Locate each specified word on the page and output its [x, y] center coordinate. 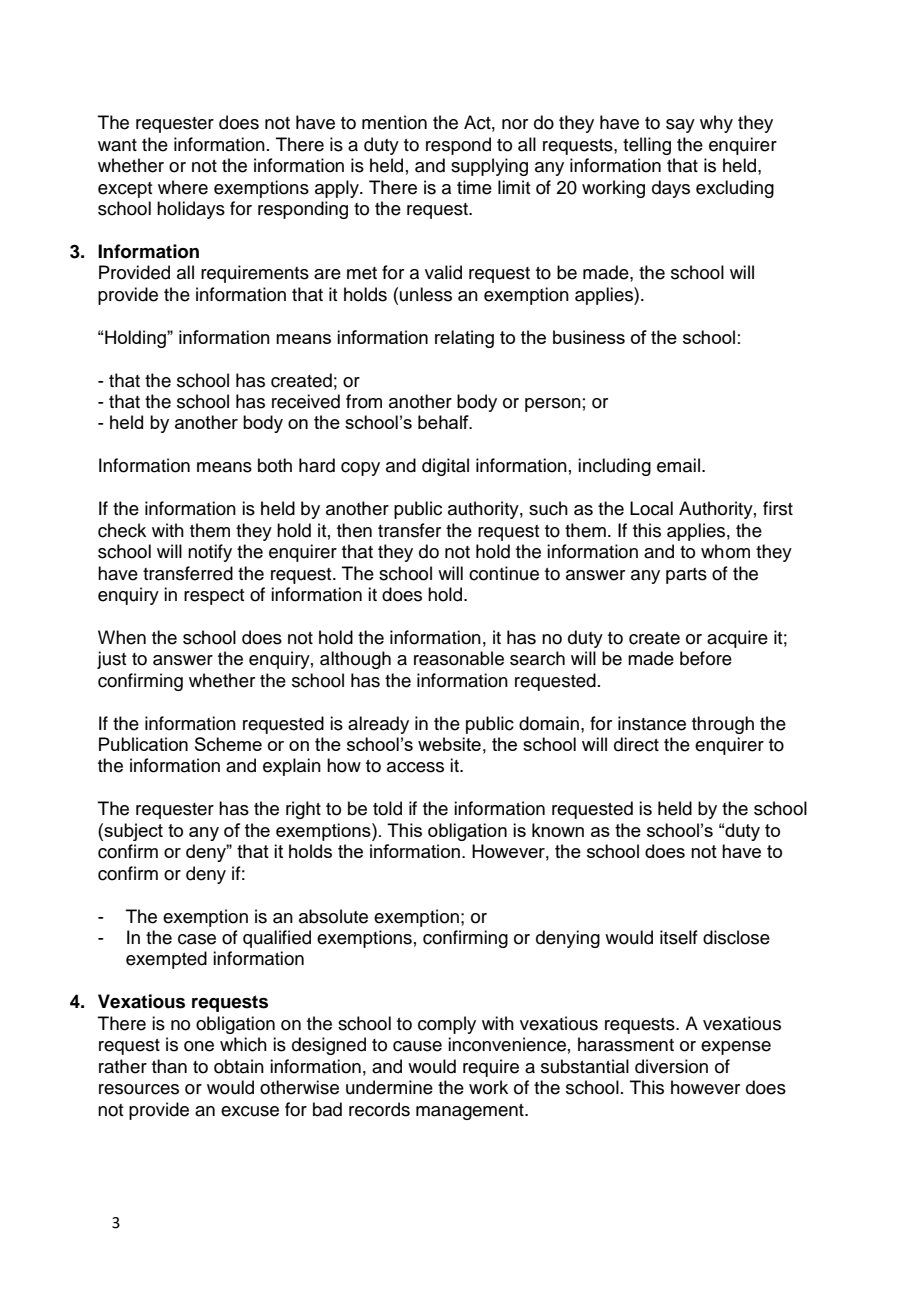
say [680, 126]
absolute [333, 916]
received [306, 401]
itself [679, 937]
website [449, 744]
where [183, 187]
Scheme [228, 744]
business [589, 337]
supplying [489, 167]
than [169, 1066]
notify [210, 553]
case [197, 939]
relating [464, 339]
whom [725, 551]
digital [445, 467]
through [723, 725]
